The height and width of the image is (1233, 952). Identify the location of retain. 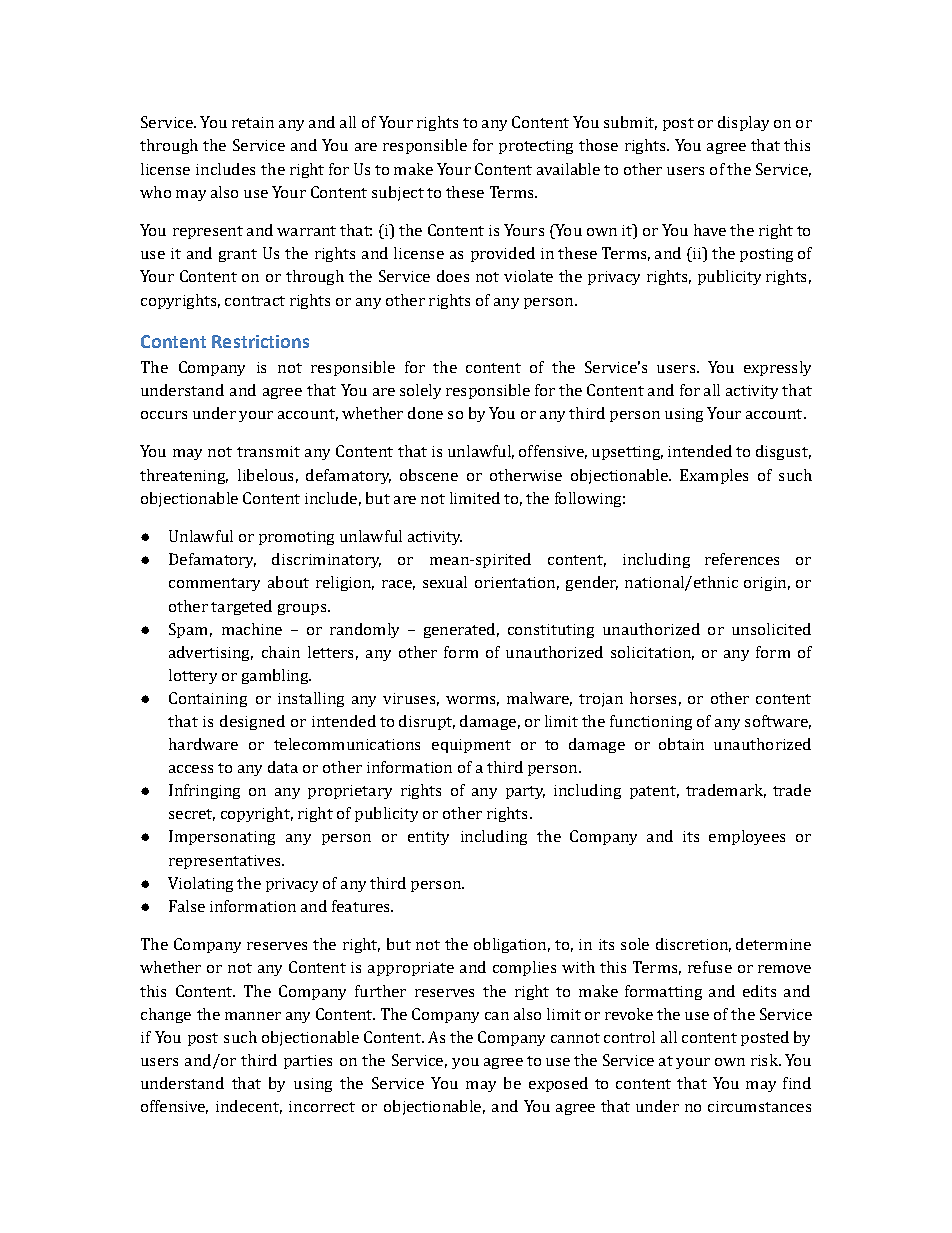
(253, 122).
